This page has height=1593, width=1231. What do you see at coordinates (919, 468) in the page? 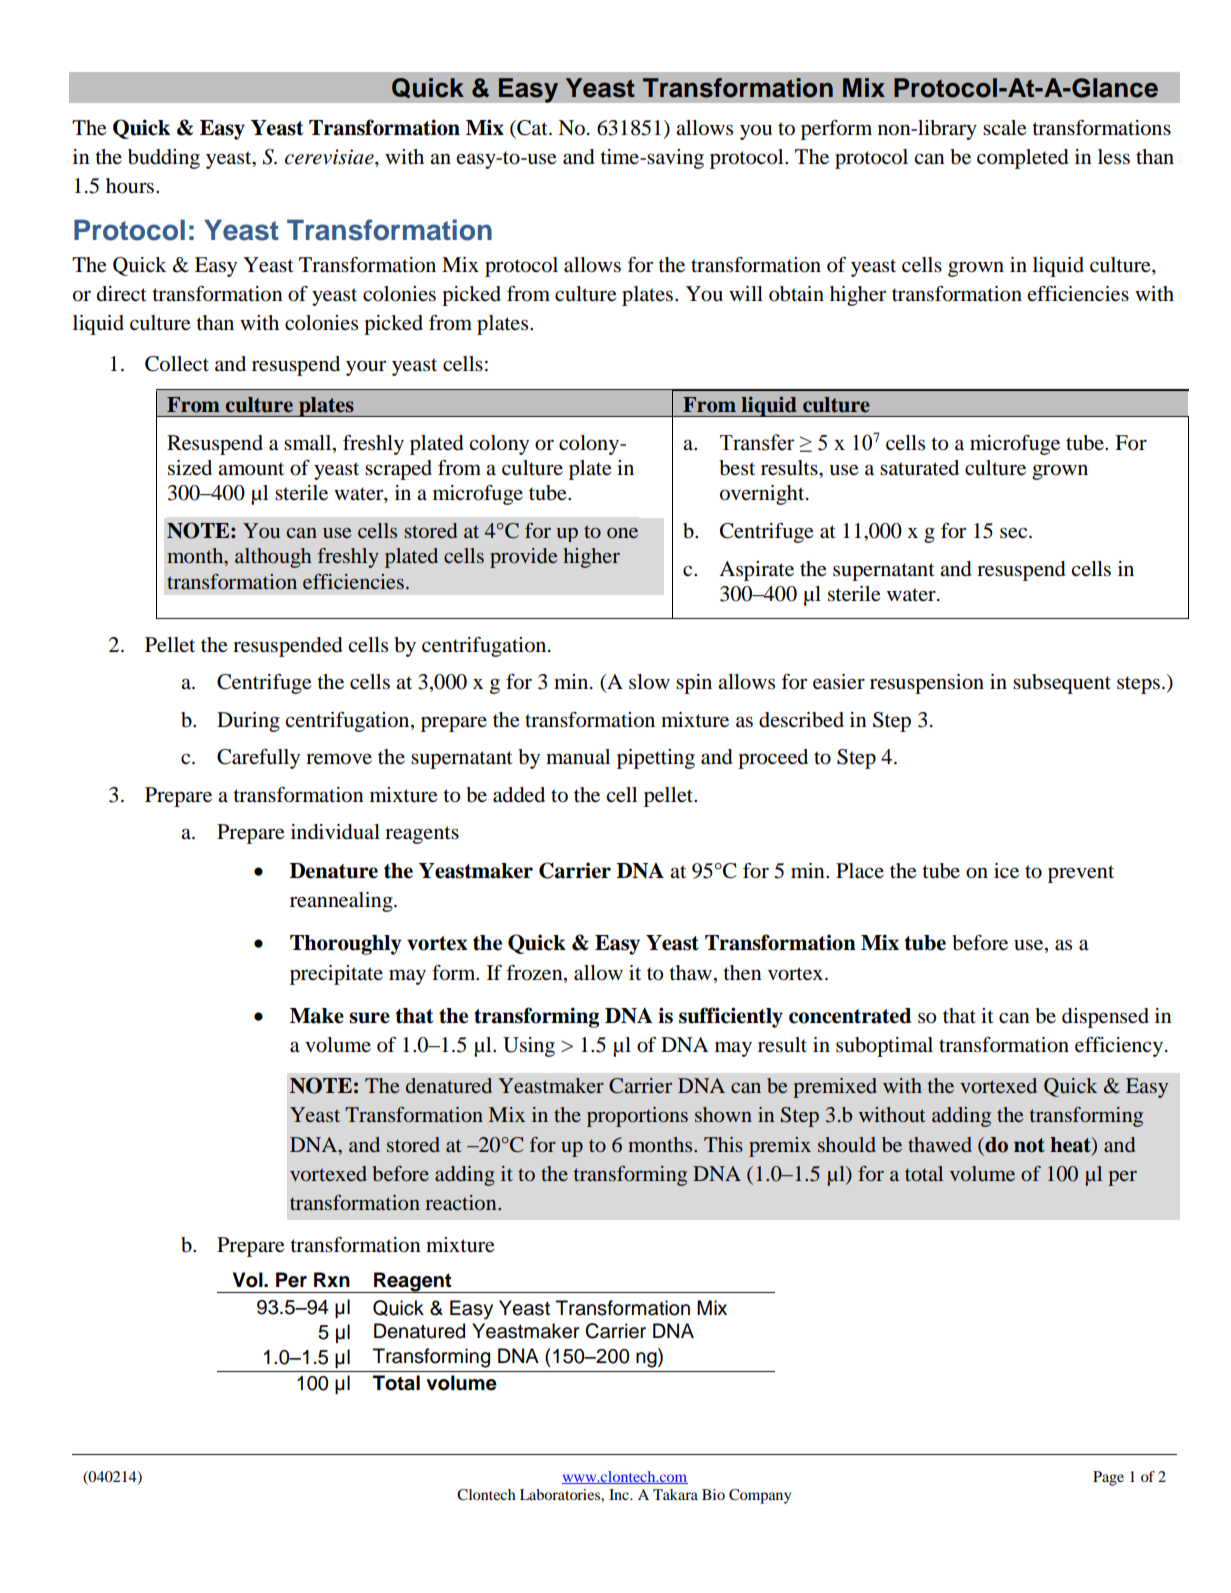
I see `saturated` at bounding box center [919, 468].
